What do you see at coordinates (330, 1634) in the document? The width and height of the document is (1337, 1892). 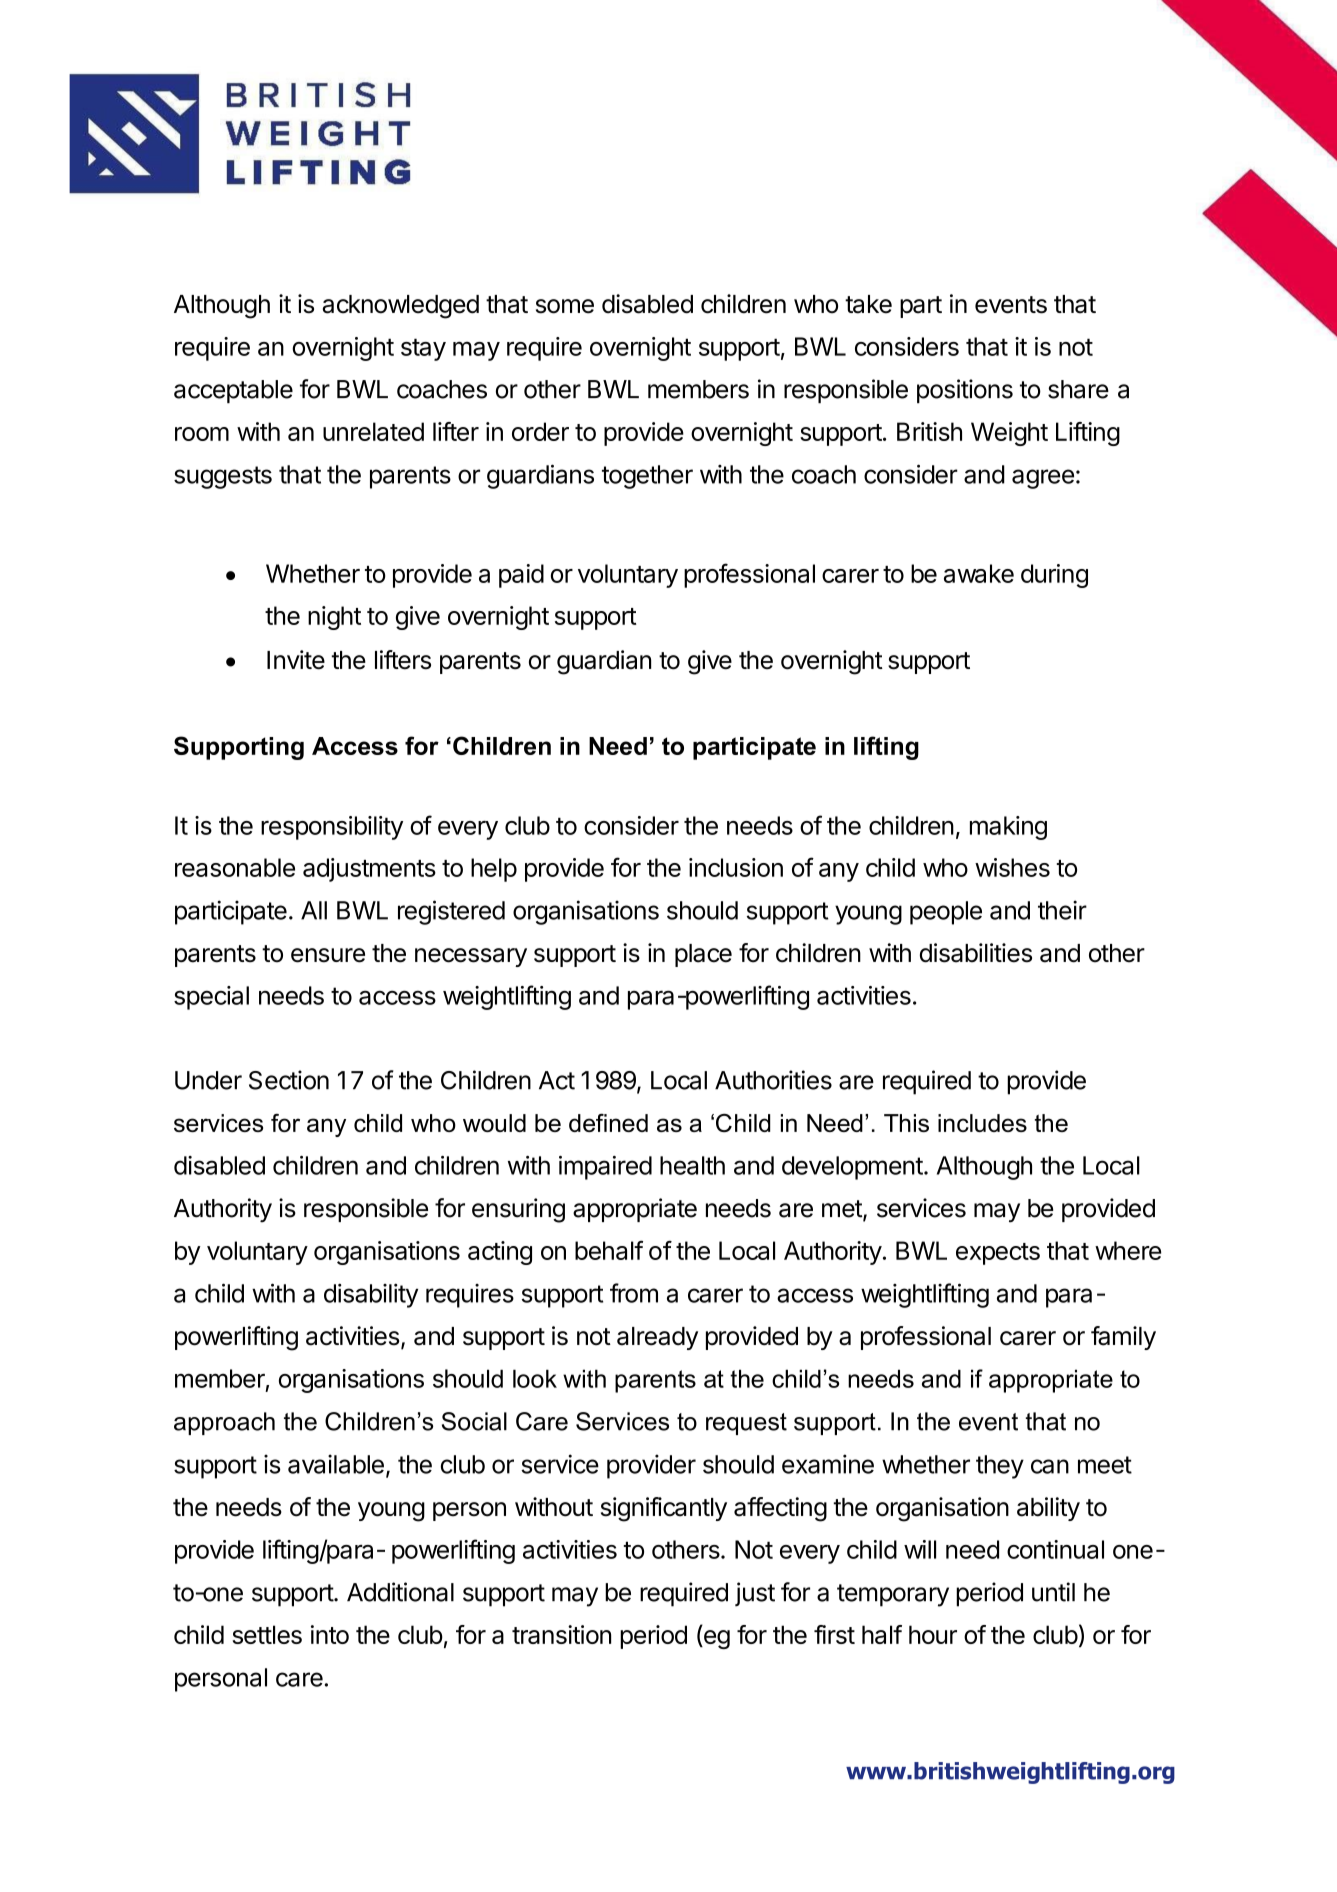 I see `into` at bounding box center [330, 1634].
